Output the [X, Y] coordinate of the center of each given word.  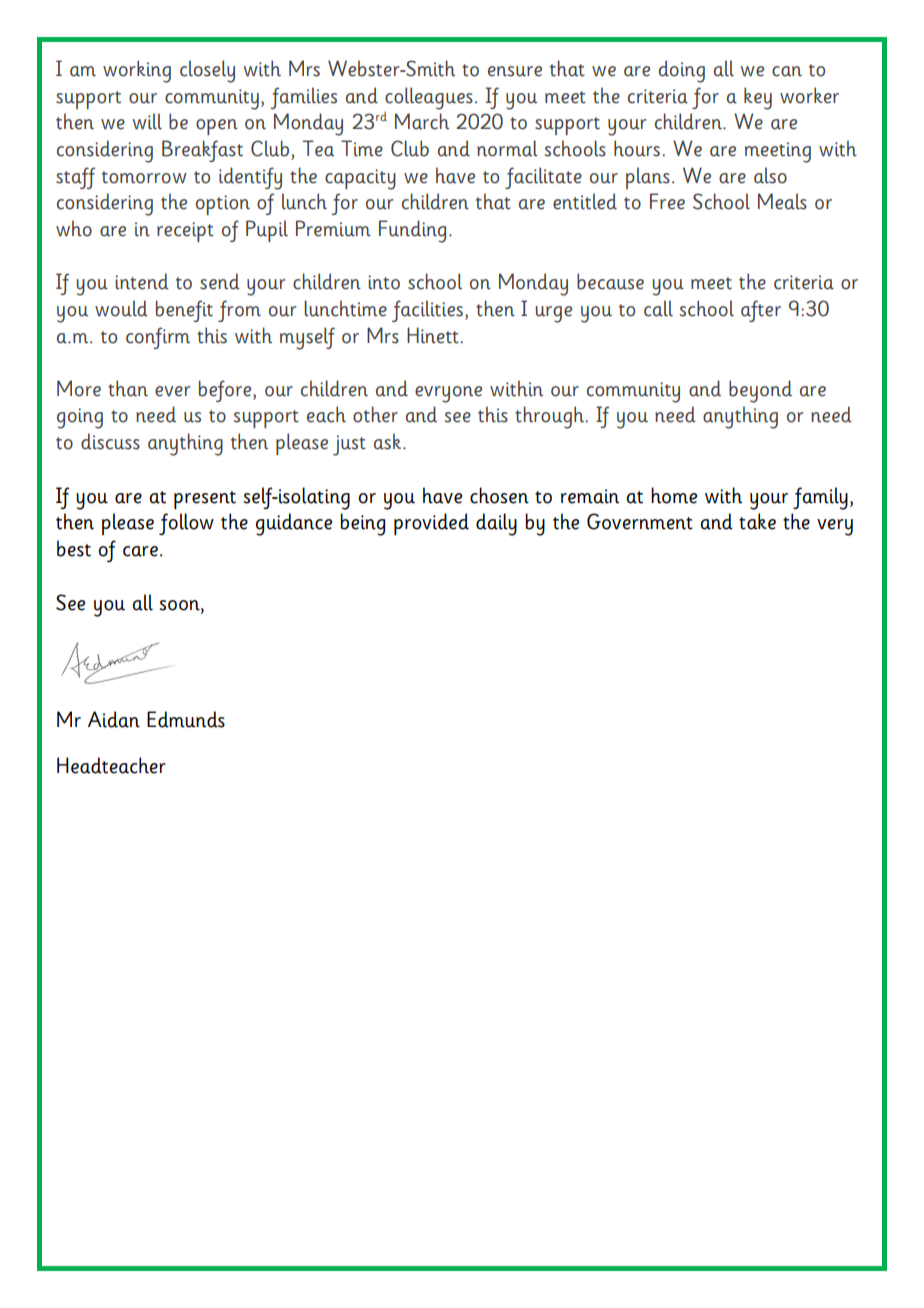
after [761, 311]
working [137, 71]
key [758, 98]
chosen [499, 495]
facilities [427, 311]
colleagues [429, 98]
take [757, 521]
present [205, 500]
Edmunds [186, 719]
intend [142, 281]
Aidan [114, 719]
